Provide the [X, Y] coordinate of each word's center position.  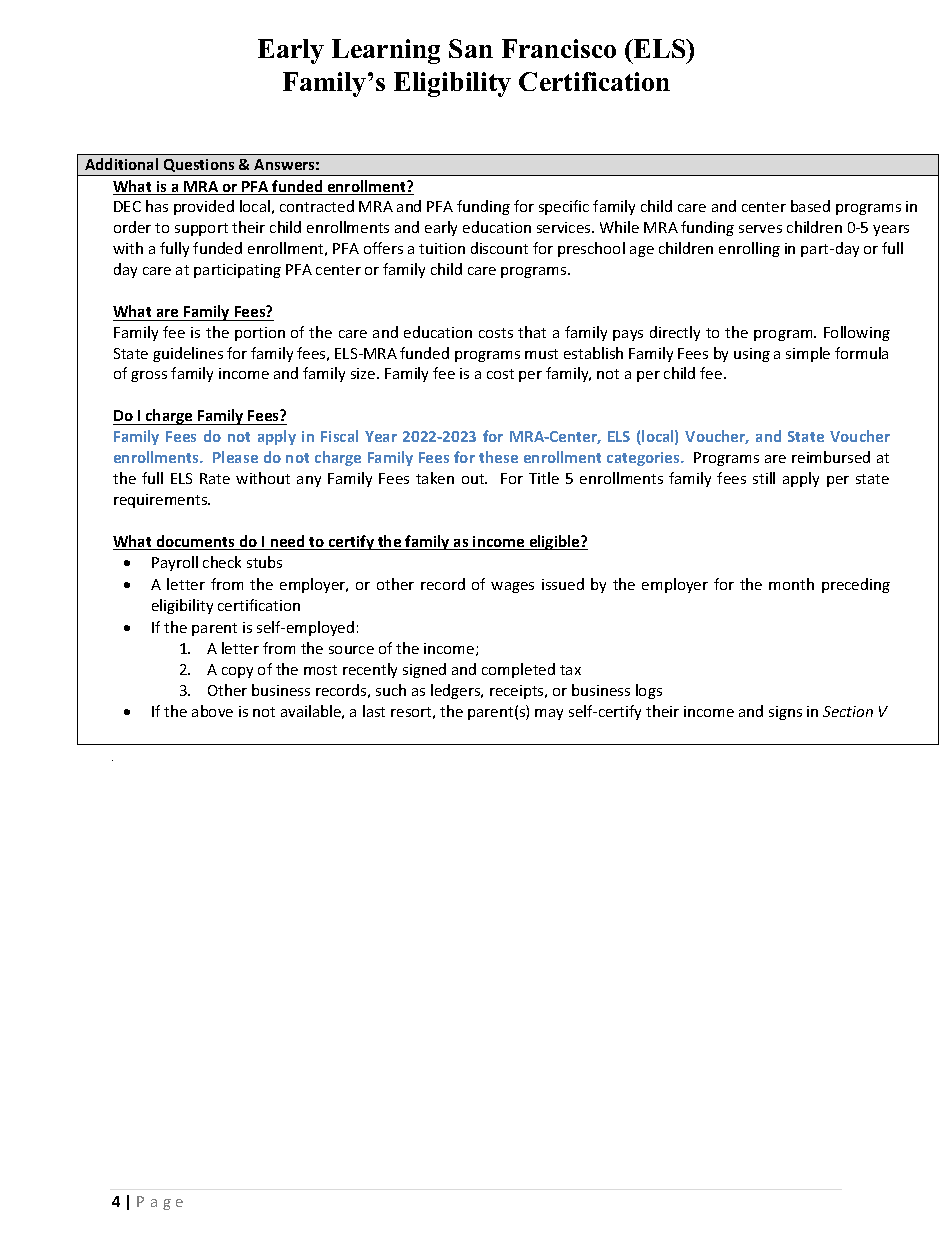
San [471, 48]
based [810, 206]
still [764, 478]
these [498, 457]
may [549, 714]
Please [235, 457]
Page [160, 1203]
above [212, 711]
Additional [121, 164]
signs [785, 713]
